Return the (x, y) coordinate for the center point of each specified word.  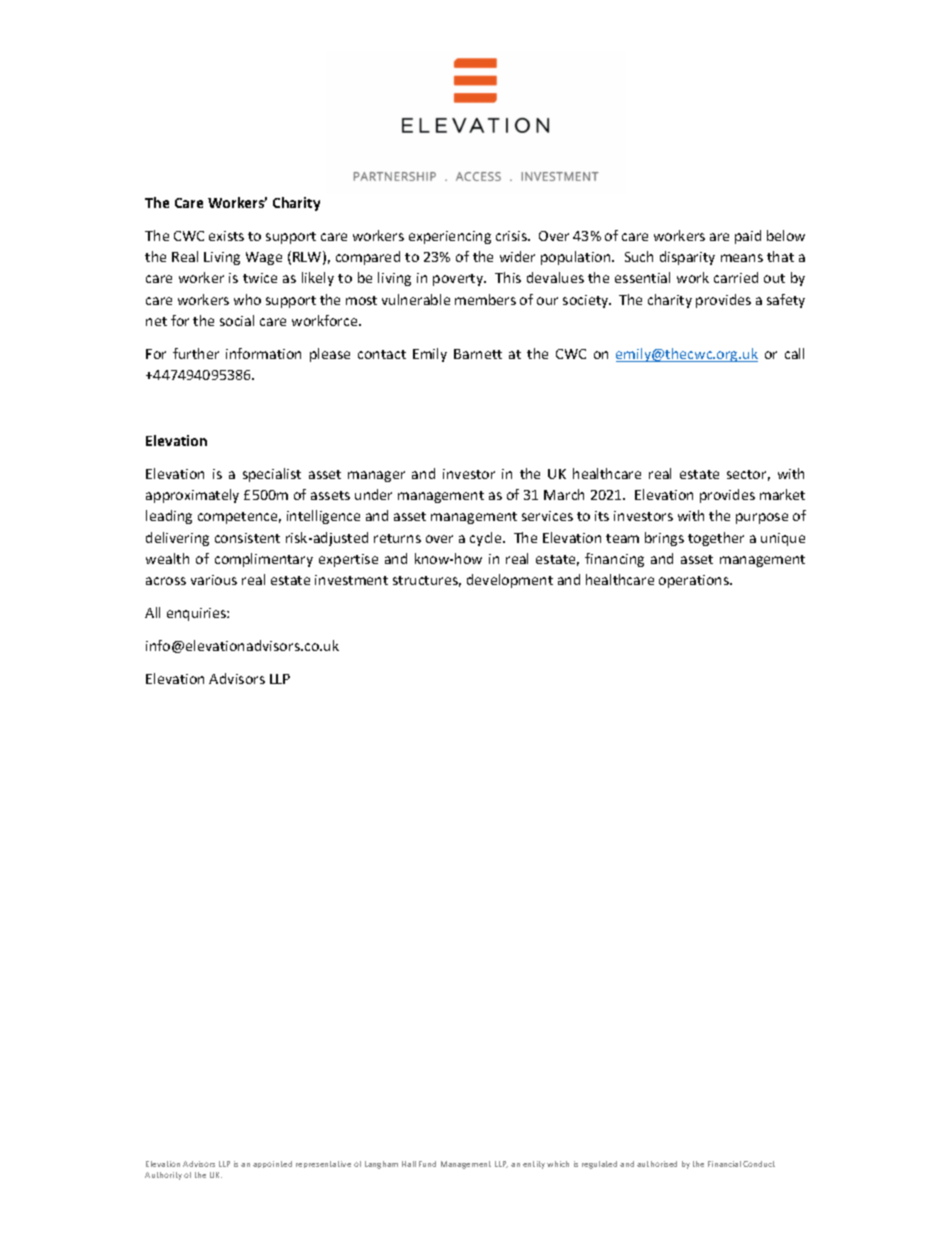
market (782, 494)
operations (695, 581)
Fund (427, 1164)
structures (427, 581)
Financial (724, 1164)
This (508, 277)
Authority (163, 1176)
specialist (272, 475)
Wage (264, 258)
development (510, 581)
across (166, 581)
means (742, 258)
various (214, 580)
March (564, 494)
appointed (272, 1164)
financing (614, 560)
